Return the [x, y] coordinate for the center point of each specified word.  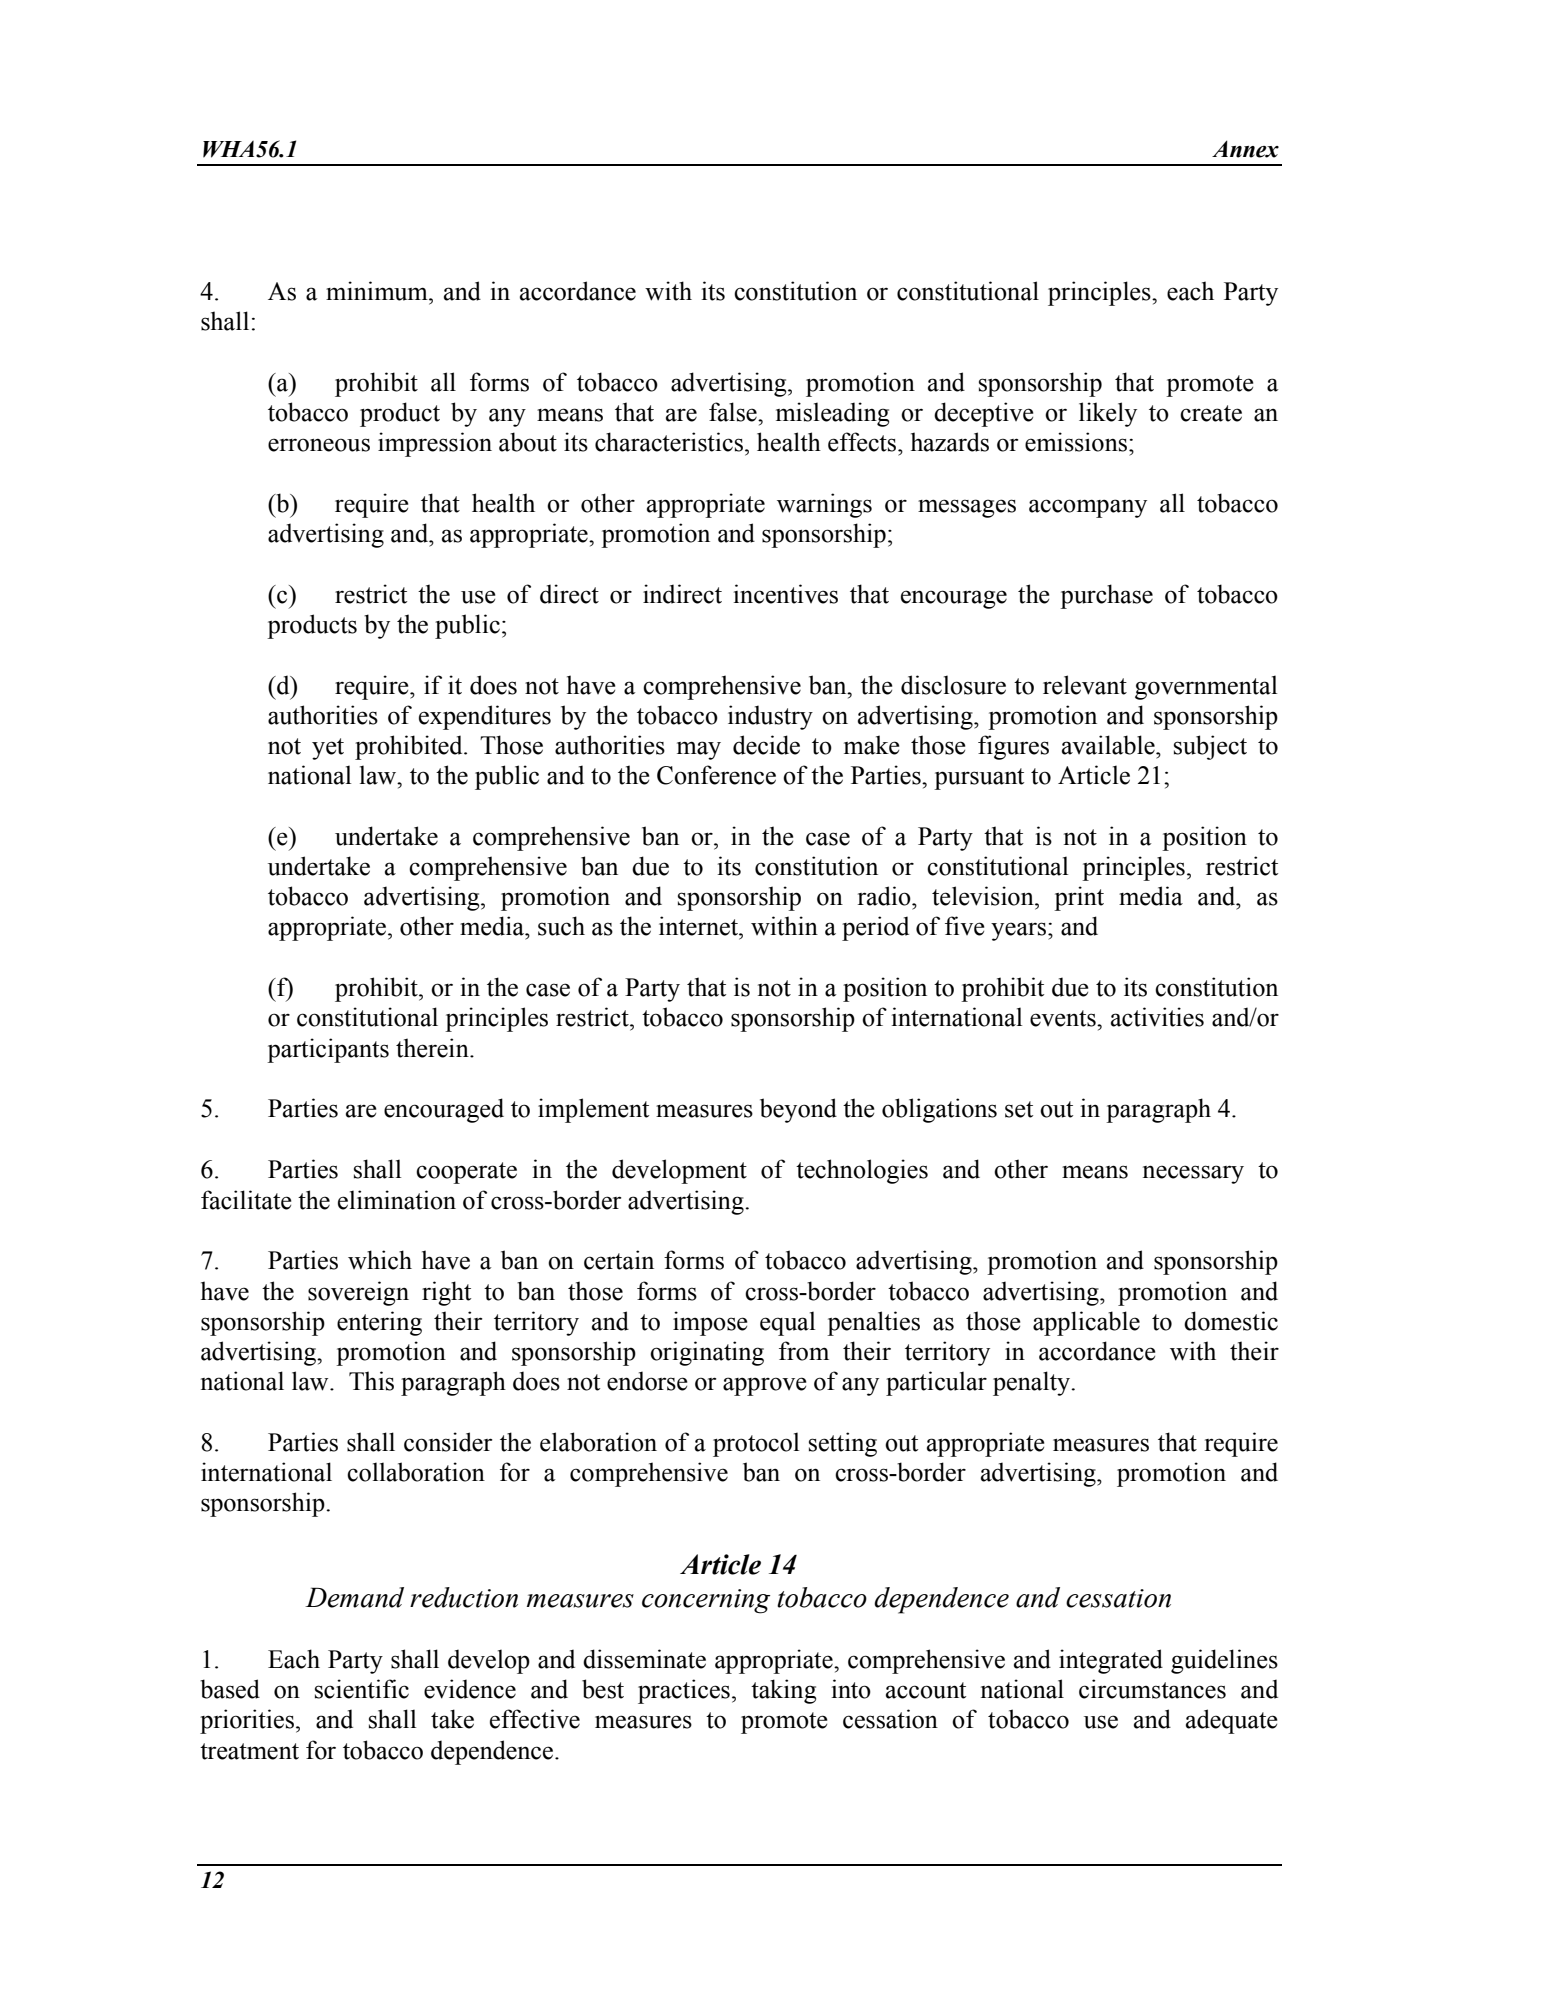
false [734, 412]
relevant [1085, 685]
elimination [397, 1200]
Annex [1245, 149]
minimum [378, 291]
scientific [362, 1689]
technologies [862, 1171]
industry [770, 717]
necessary [1193, 1174]
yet [328, 749]
